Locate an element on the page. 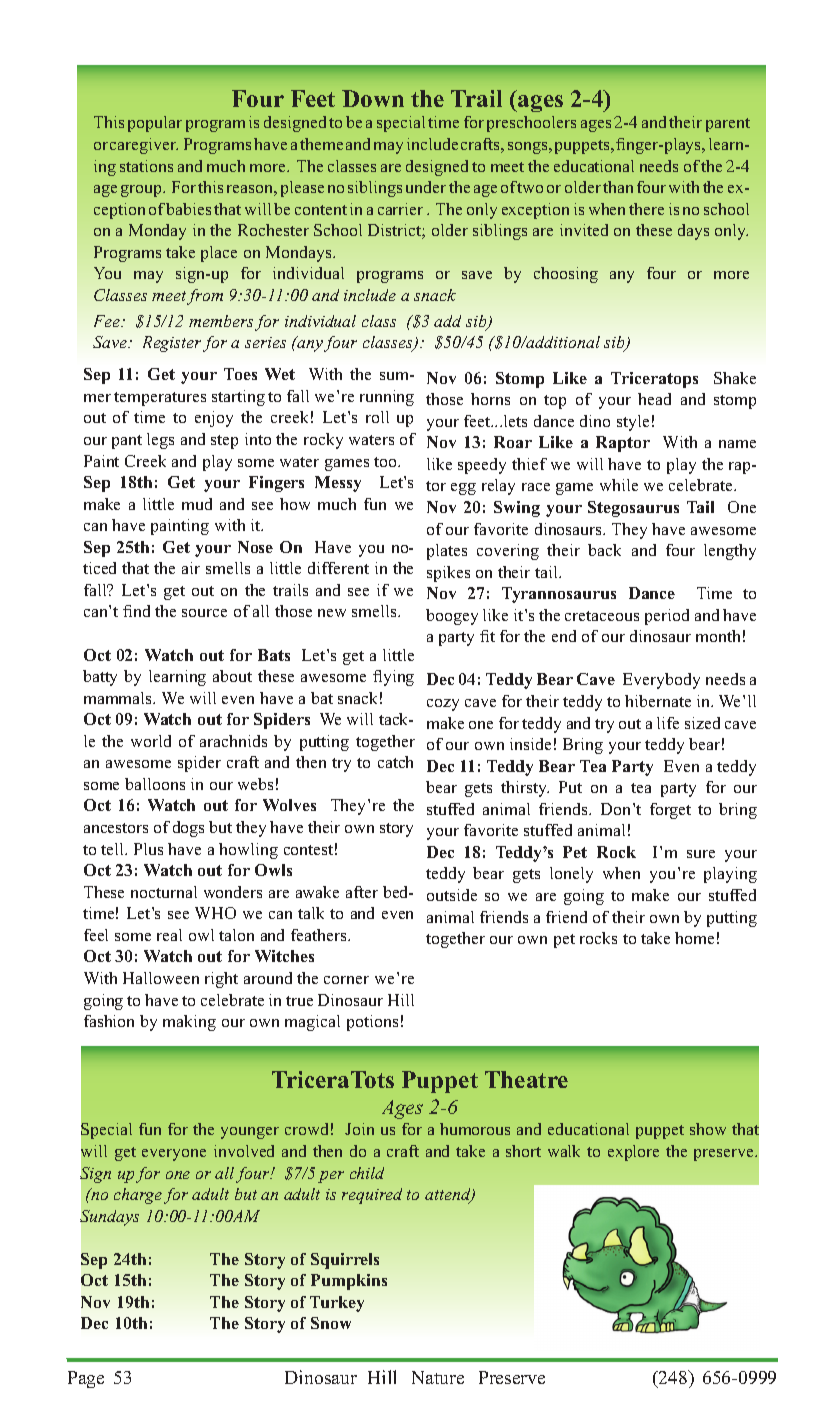 The image size is (840, 1423). plates is located at coordinates (447, 552).
